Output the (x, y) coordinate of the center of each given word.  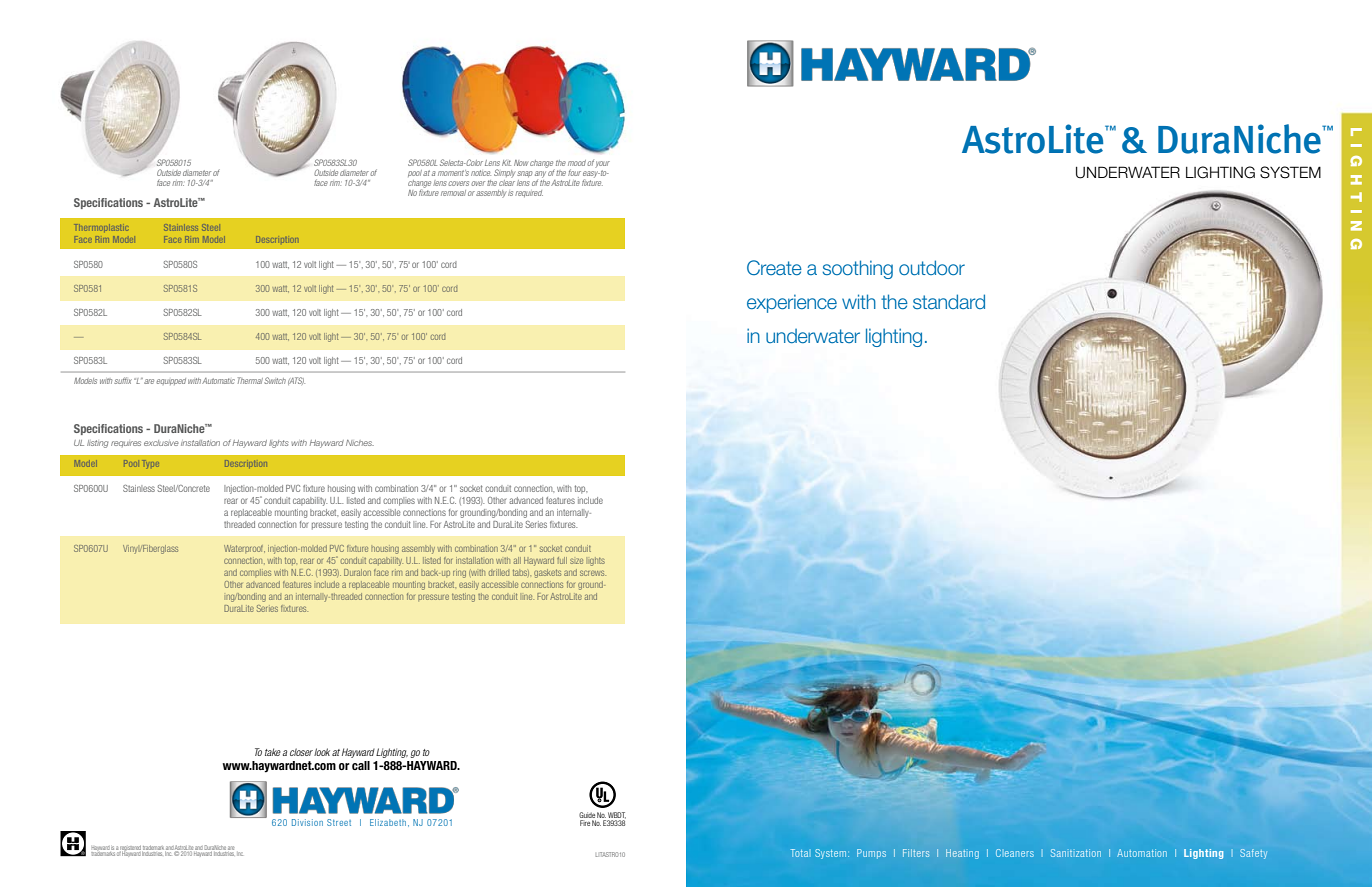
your (602, 164)
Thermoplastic (101, 228)
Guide (587, 816)
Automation (1142, 853)
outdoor (932, 267)
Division (307, 822)
